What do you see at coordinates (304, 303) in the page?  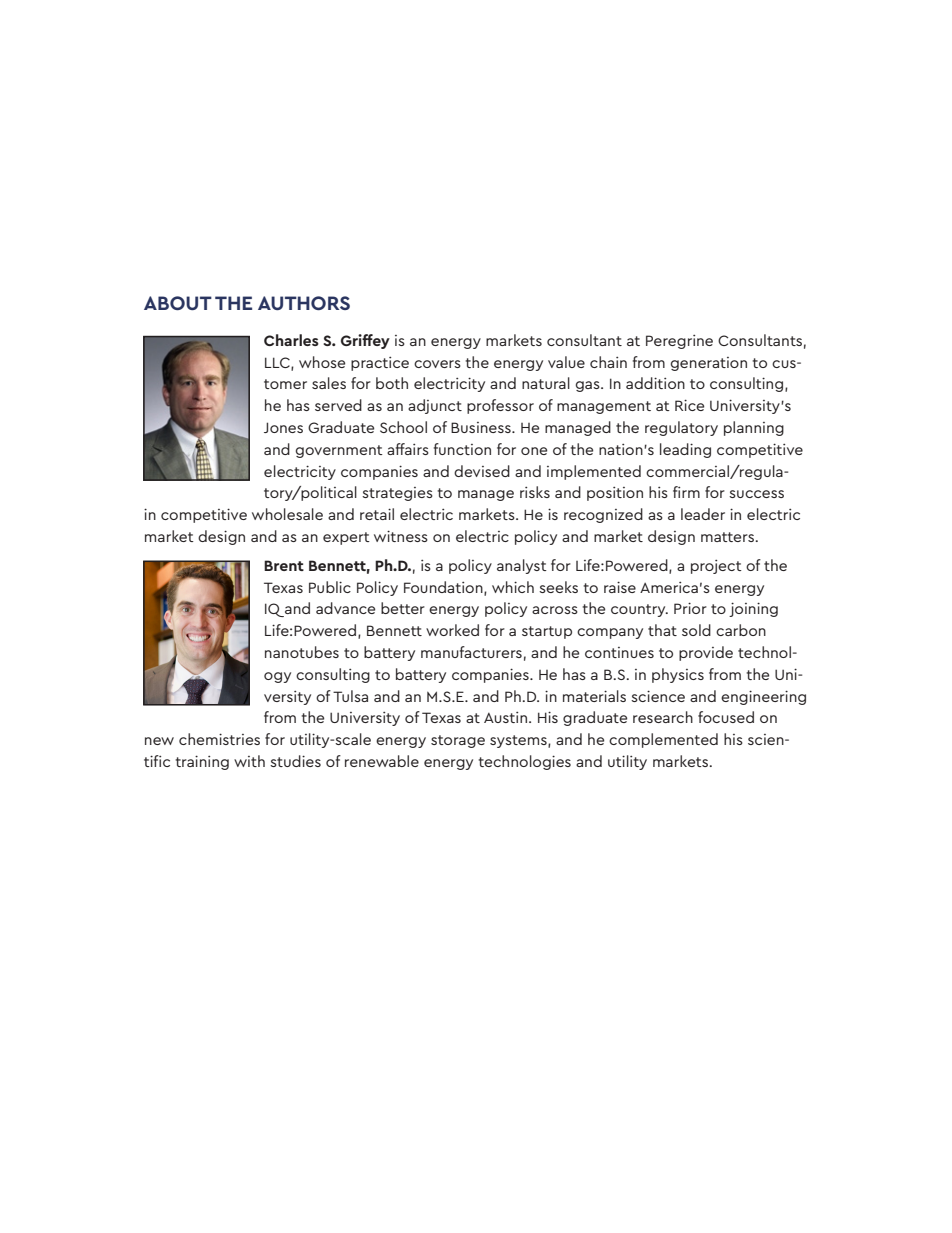 I see `AUTHORS` at bounding box center [304, 303].
